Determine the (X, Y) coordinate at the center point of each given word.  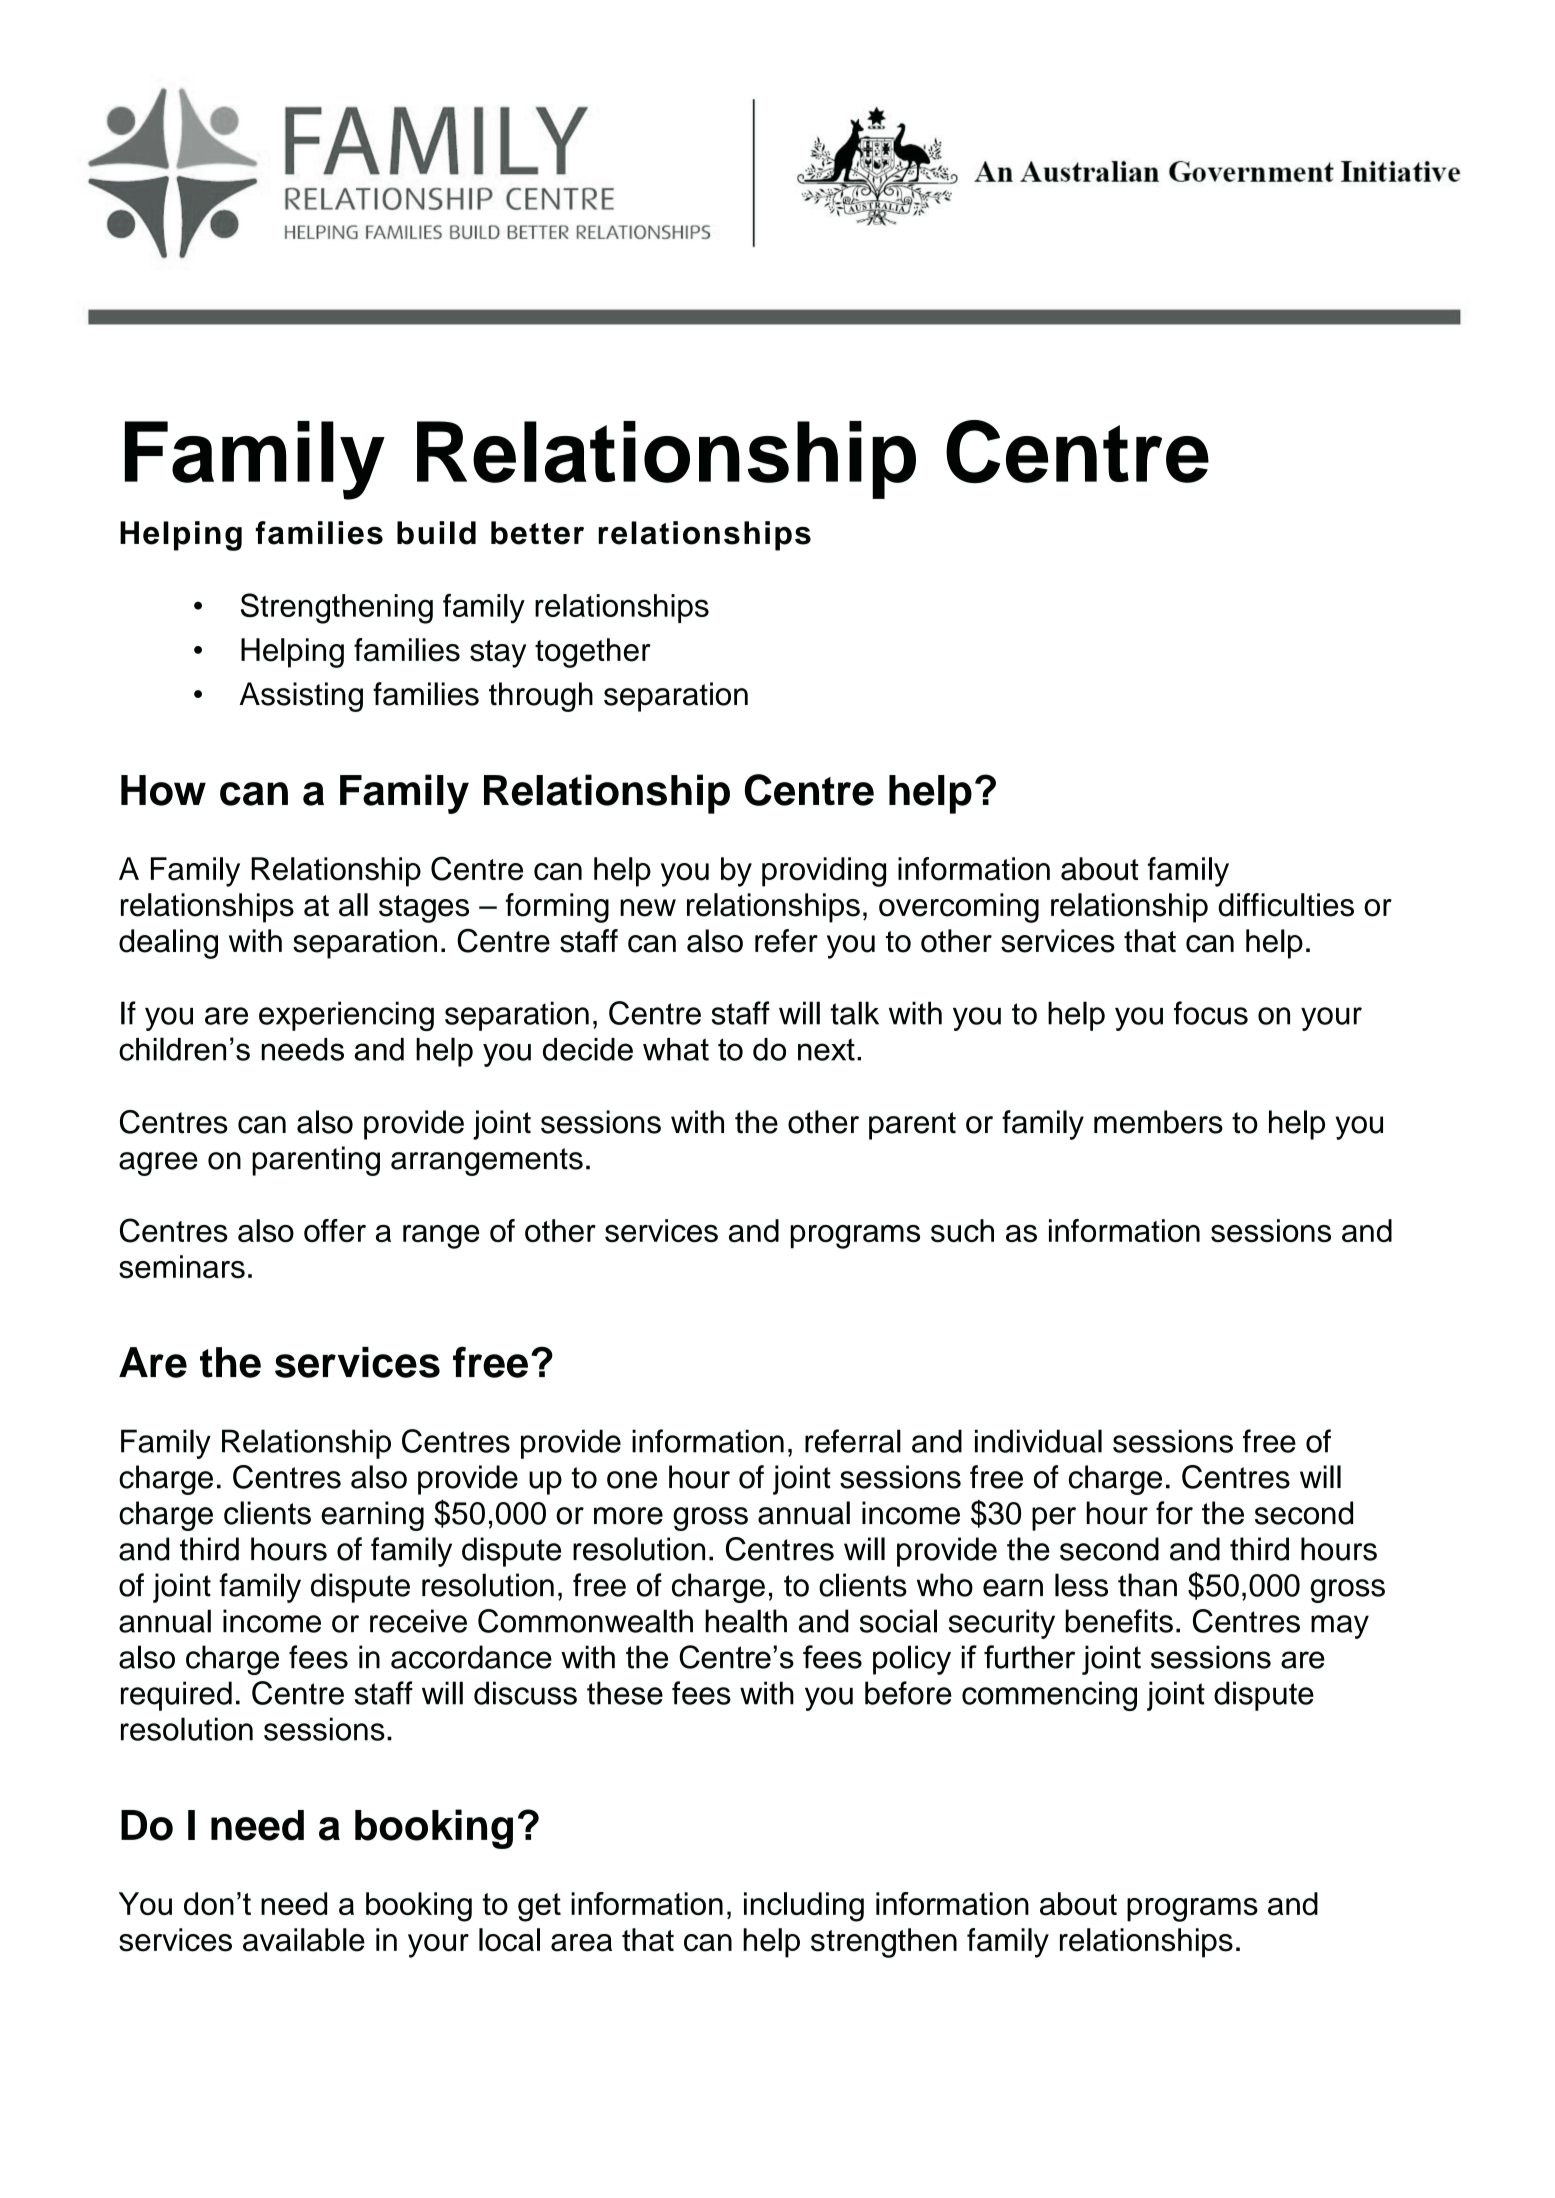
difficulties (1286, 905)
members (1158, 1122)
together (593, 653)
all (353, 905)
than (1147, 1585)
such (962, 1230)
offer (335, 1230)
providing (824, 872)
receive (418, 1621)
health (746, 1621)
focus (1211, 1013)
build (436, 533)
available (304, 1940)
